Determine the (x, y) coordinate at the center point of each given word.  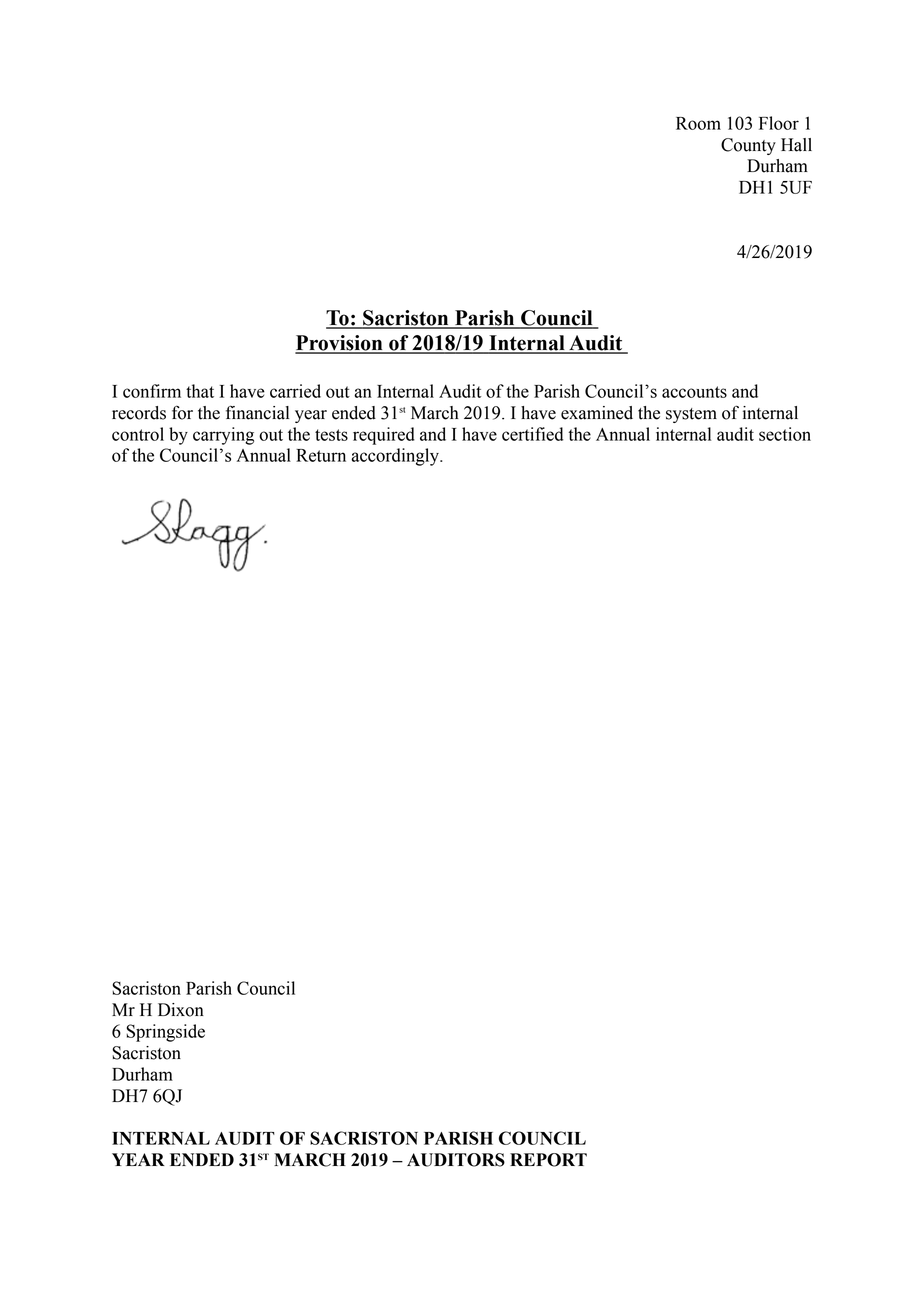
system (691, 415)
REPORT (548, 1160)
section (785, 434)
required (384, 436)
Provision (340, 344)
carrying (223, 436)
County (748, 146)
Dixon (181, 1010)
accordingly (396, 457)
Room (698, 123)
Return (321, 455)
